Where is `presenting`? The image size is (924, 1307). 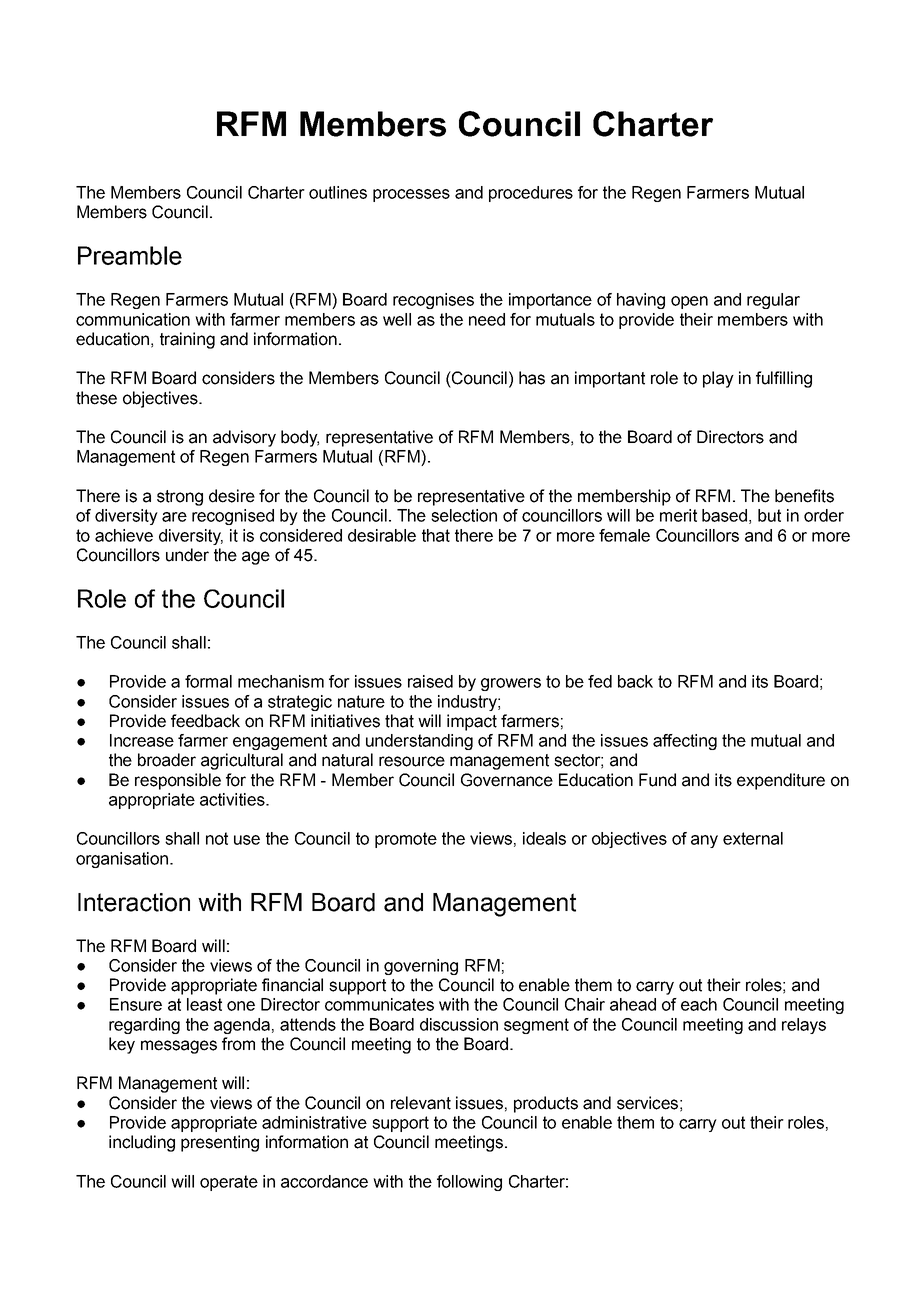
presenting is located at coordinates (220, 1143).
